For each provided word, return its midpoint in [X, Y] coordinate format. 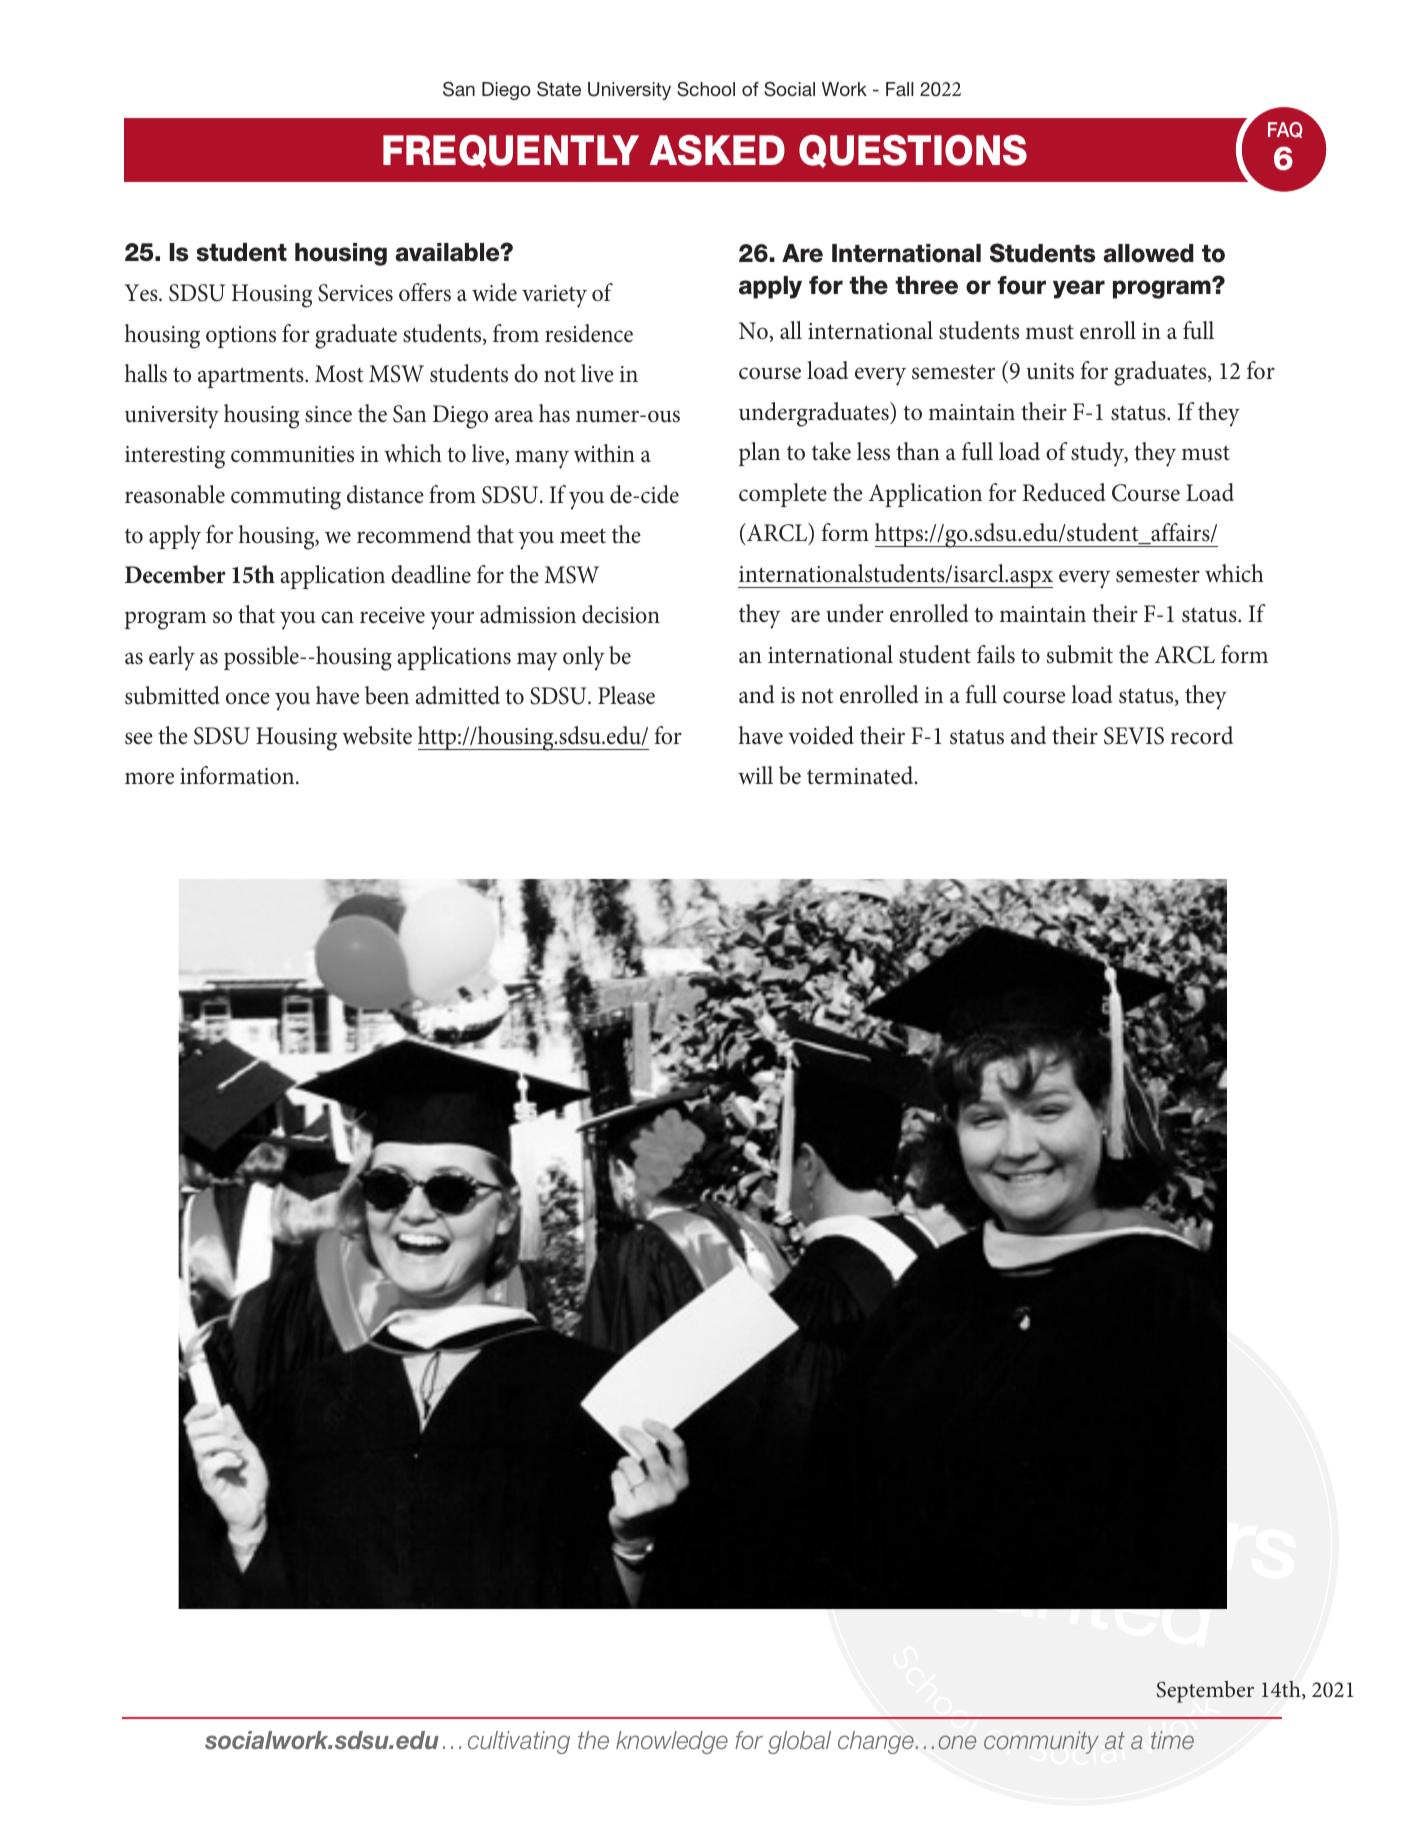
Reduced [1064, 492]
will [755, 775]
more [149, 778]
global [799, 1742]
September [1205, 1692]
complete [783, 495]
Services [355, 293]
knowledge [672, 1742]
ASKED [717, 150]
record [1202, 735]
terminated [861, 775]
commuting [286, 498]
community [1041, 1742]
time [1172, 1740]
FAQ [1285, 130]
